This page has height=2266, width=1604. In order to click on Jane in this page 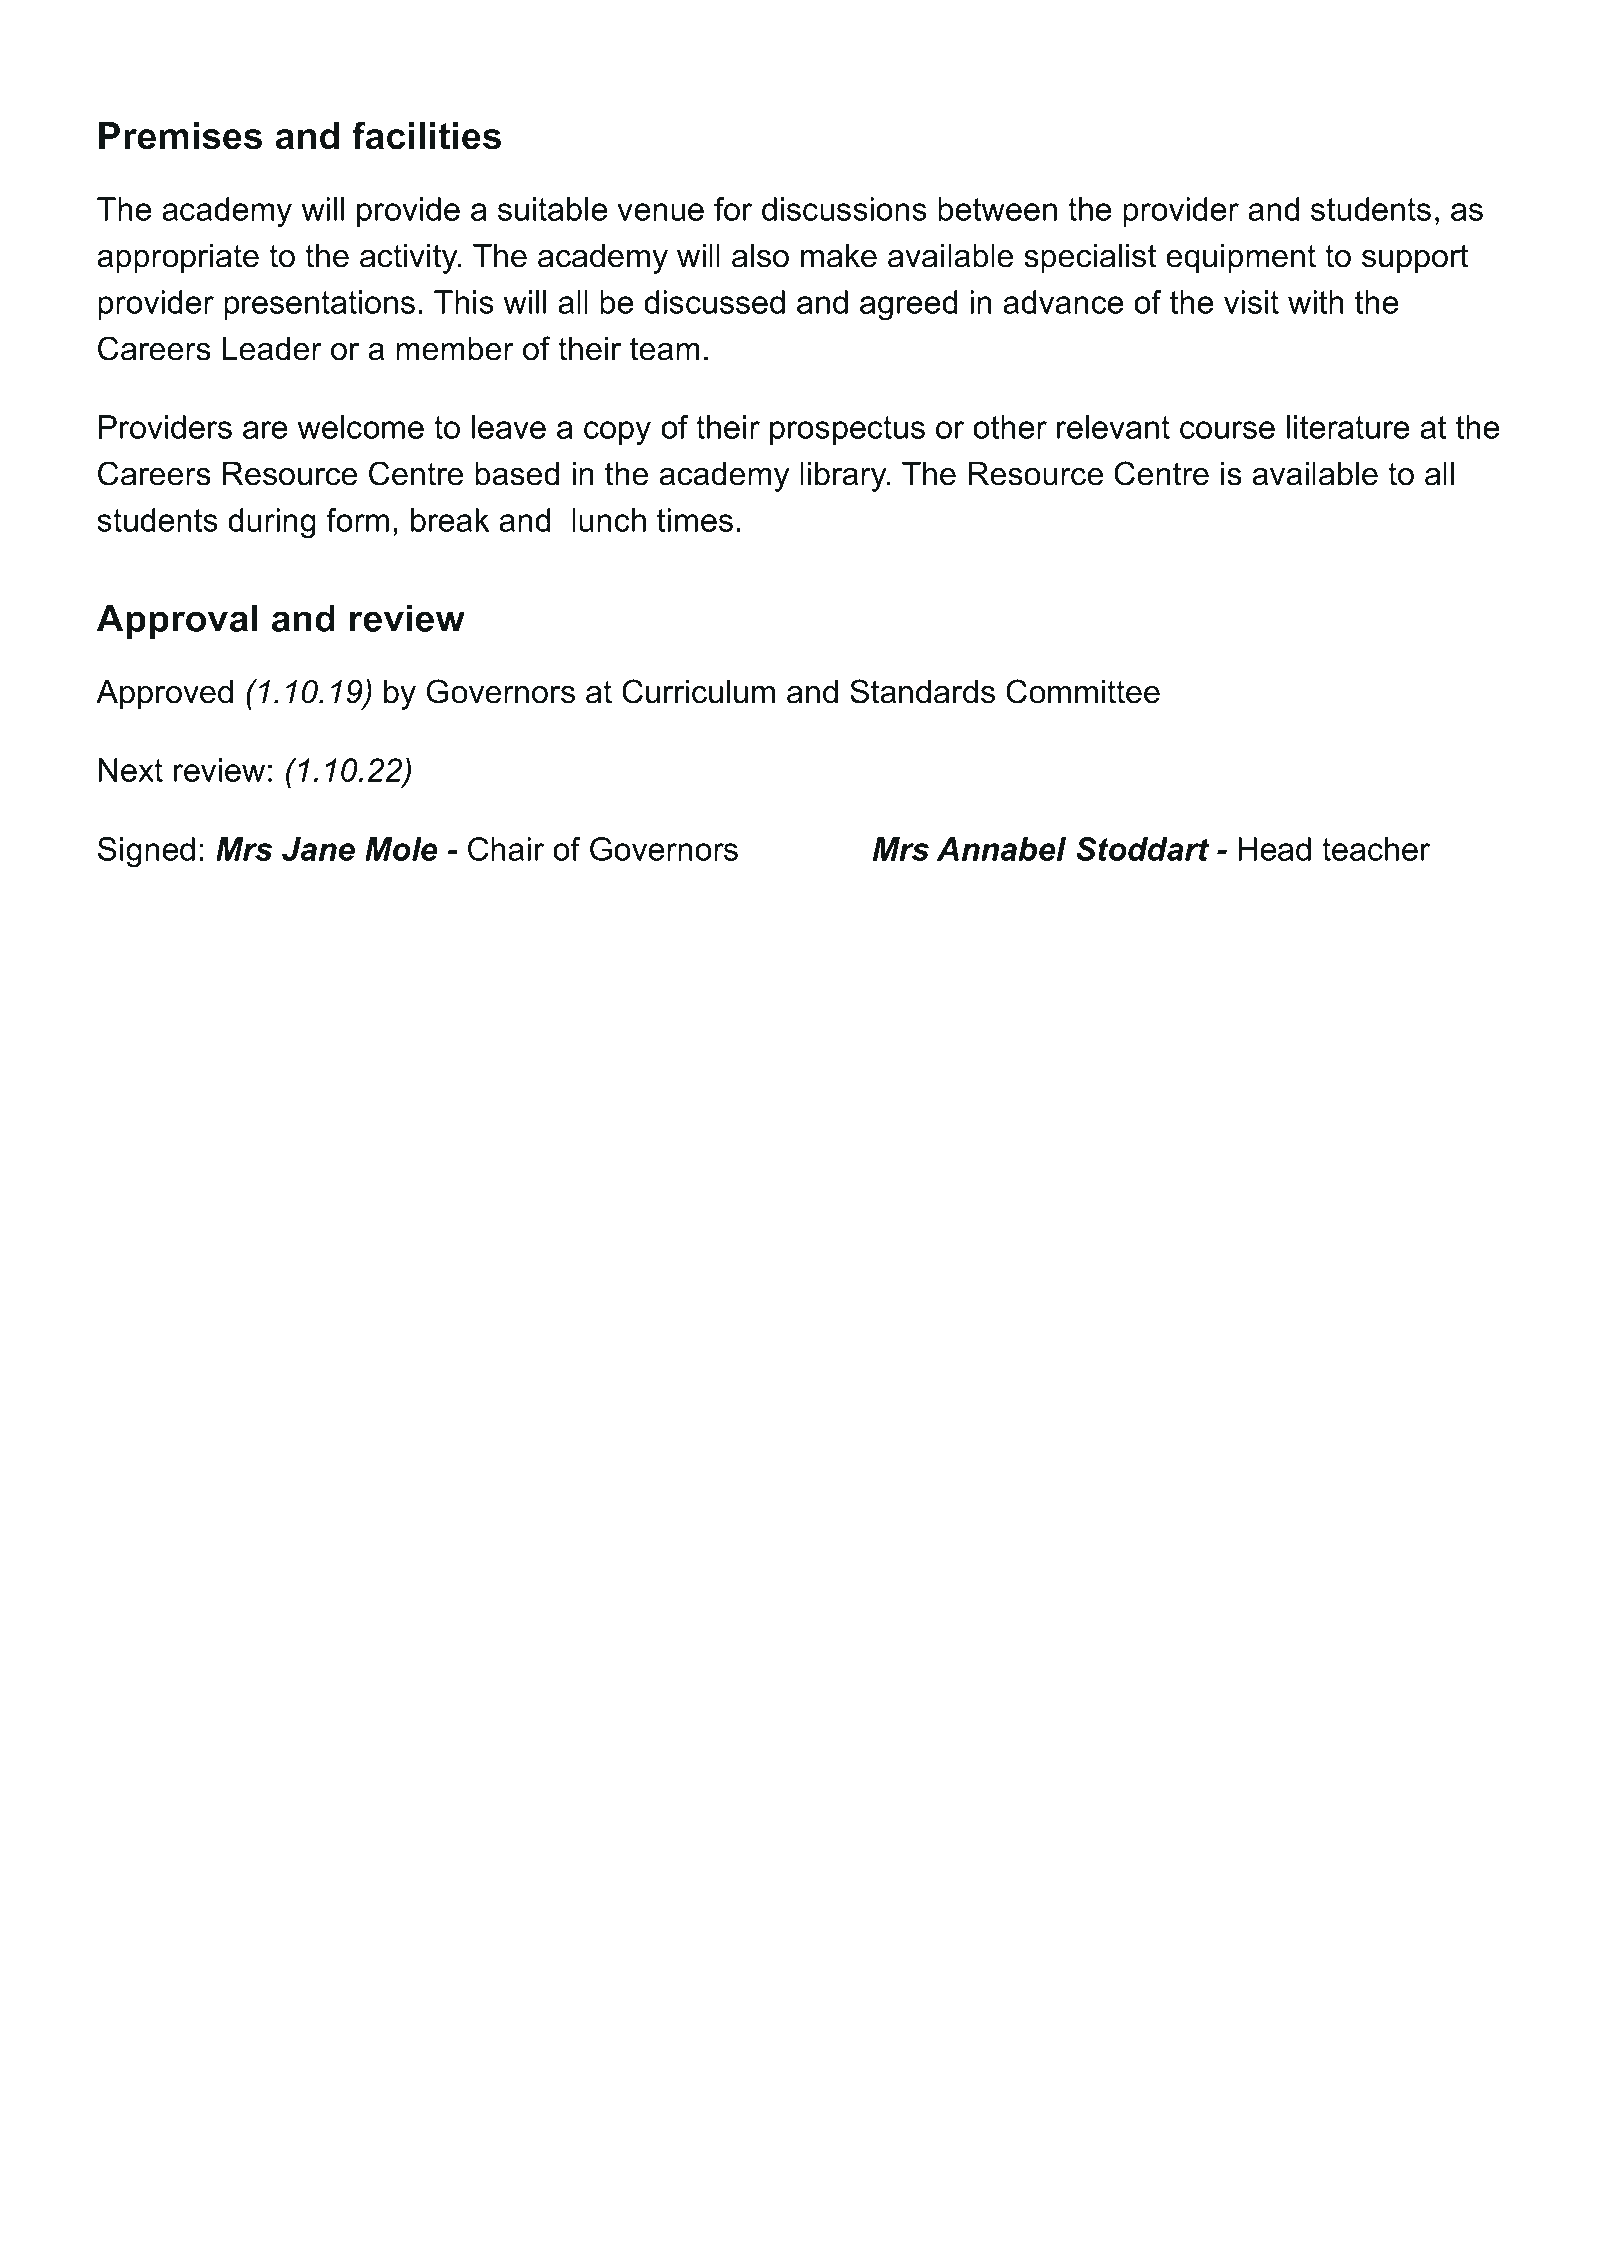, I will do `click(318, 849)`.
